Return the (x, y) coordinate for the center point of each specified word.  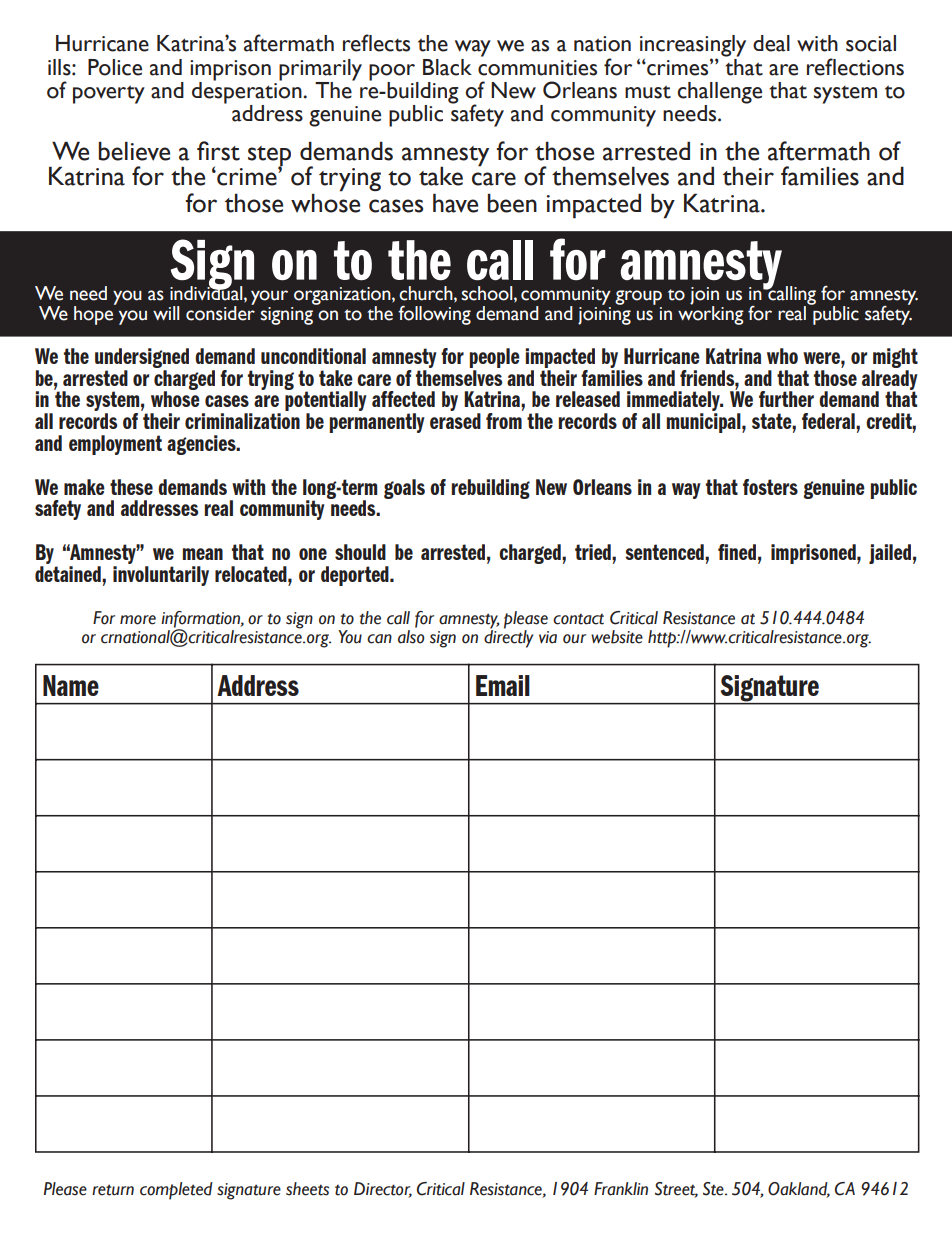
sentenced (665, 552)
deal (771, 43)
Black (447, 67)
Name (71, 685)
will (166, 313)
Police (115, 67)
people (494, 358)
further (786, 399)
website (617, 637)
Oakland (799, 1189)
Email (503, 685)
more (138, 620)
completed (176, 1191)
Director (383, 1189)
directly (508, 637)
